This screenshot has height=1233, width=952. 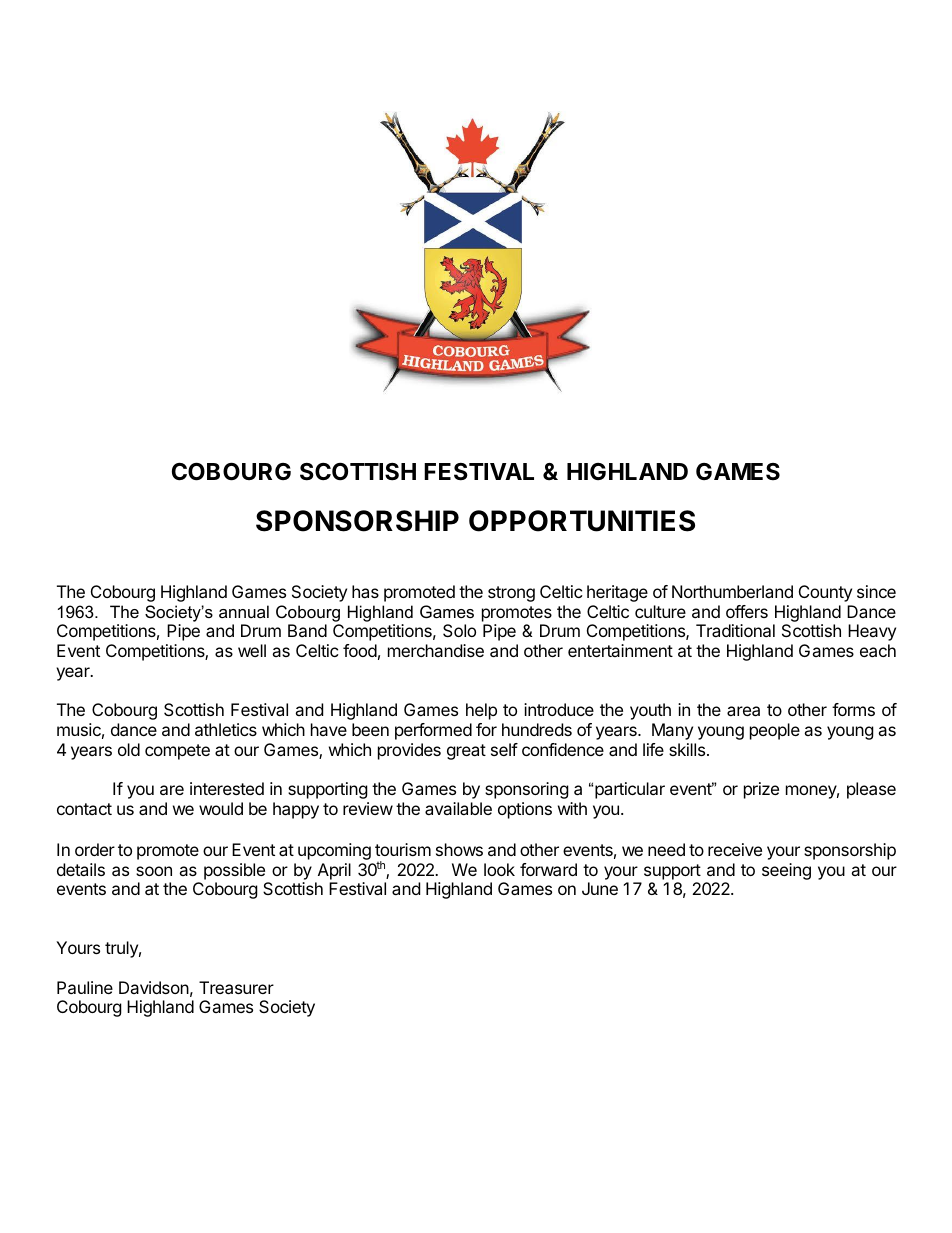 What do you see at coordinates (244, 611) in the screenshot?
I see `annual` at bounding box center [244, 611].
